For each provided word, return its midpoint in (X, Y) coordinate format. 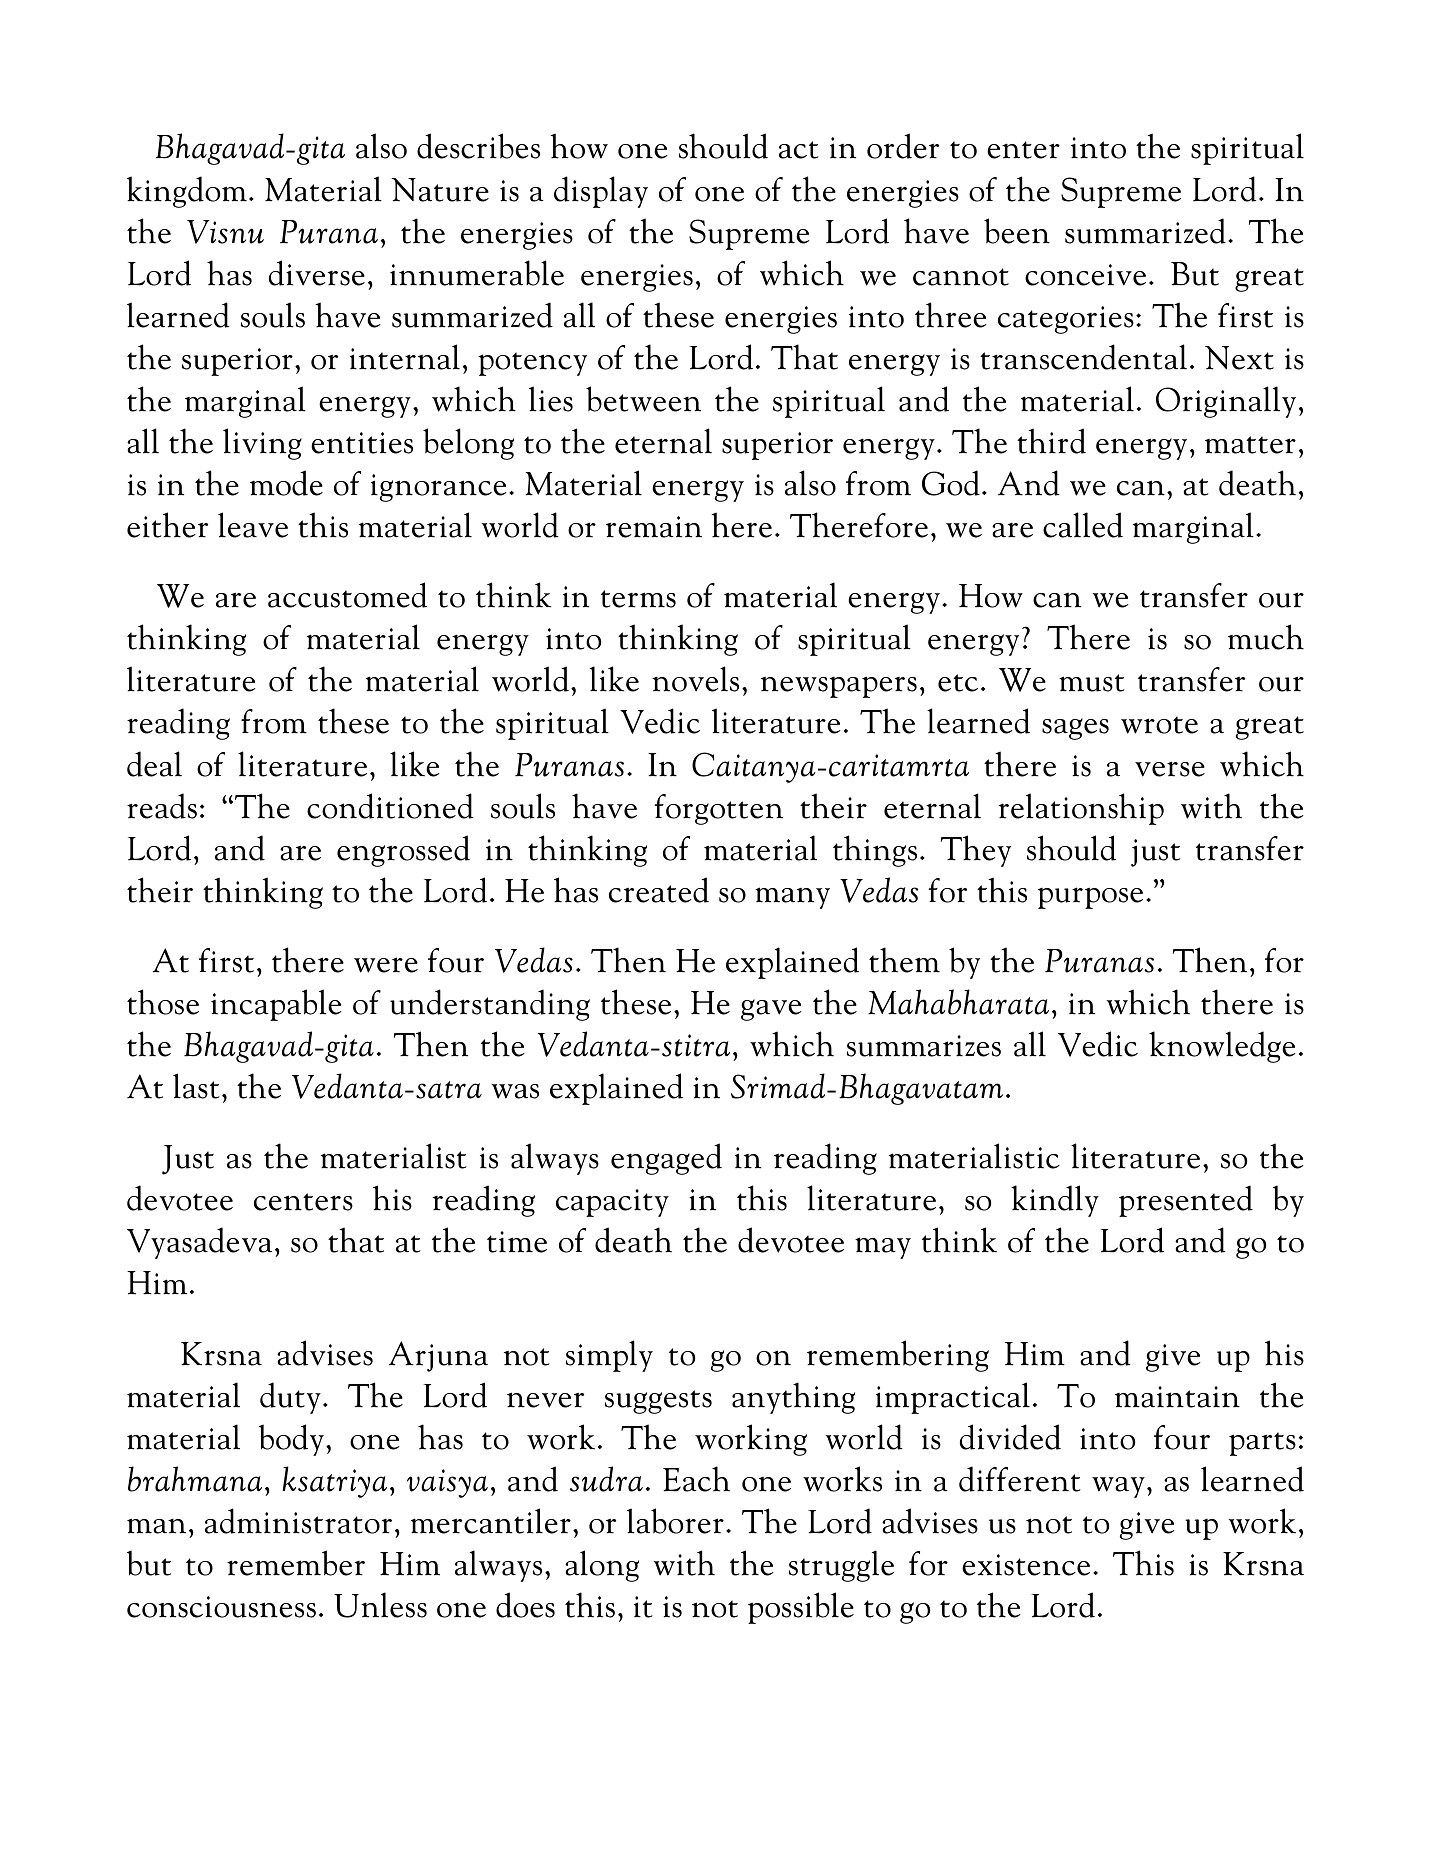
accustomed (347, 595)
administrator (298, 1521)
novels (695, 679)
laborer (675, 1521)
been (1017, 231)
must (1092, 683)
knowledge (1222, 1047)
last (196, 1086)
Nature (440, 190)
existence (1026, 1565)
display (601, 192)
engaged (666, 1159)
